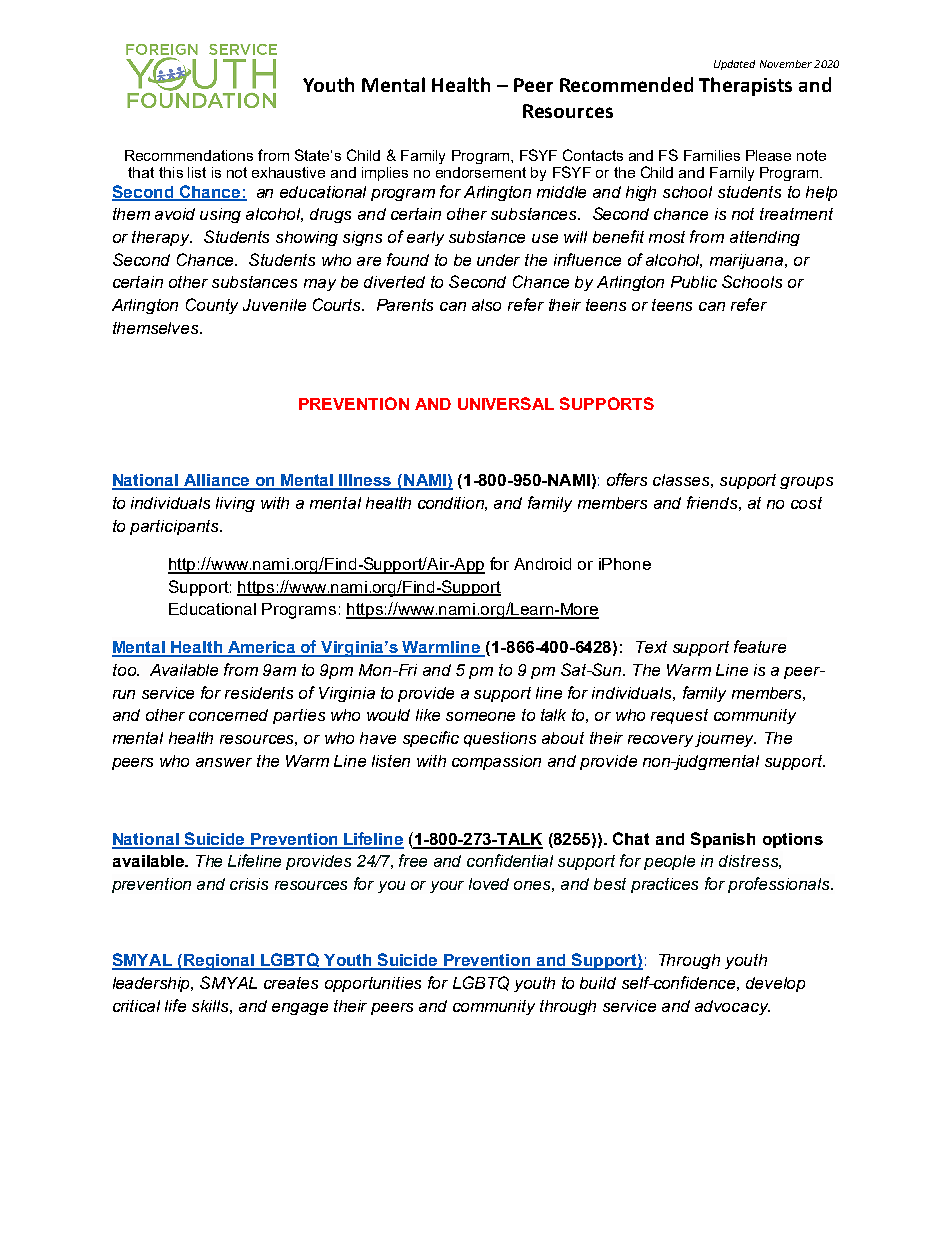 The image size is (952, 1233). Describe the element at coordinates (189, 155) in the document. I see `Recommendations` at that location.
